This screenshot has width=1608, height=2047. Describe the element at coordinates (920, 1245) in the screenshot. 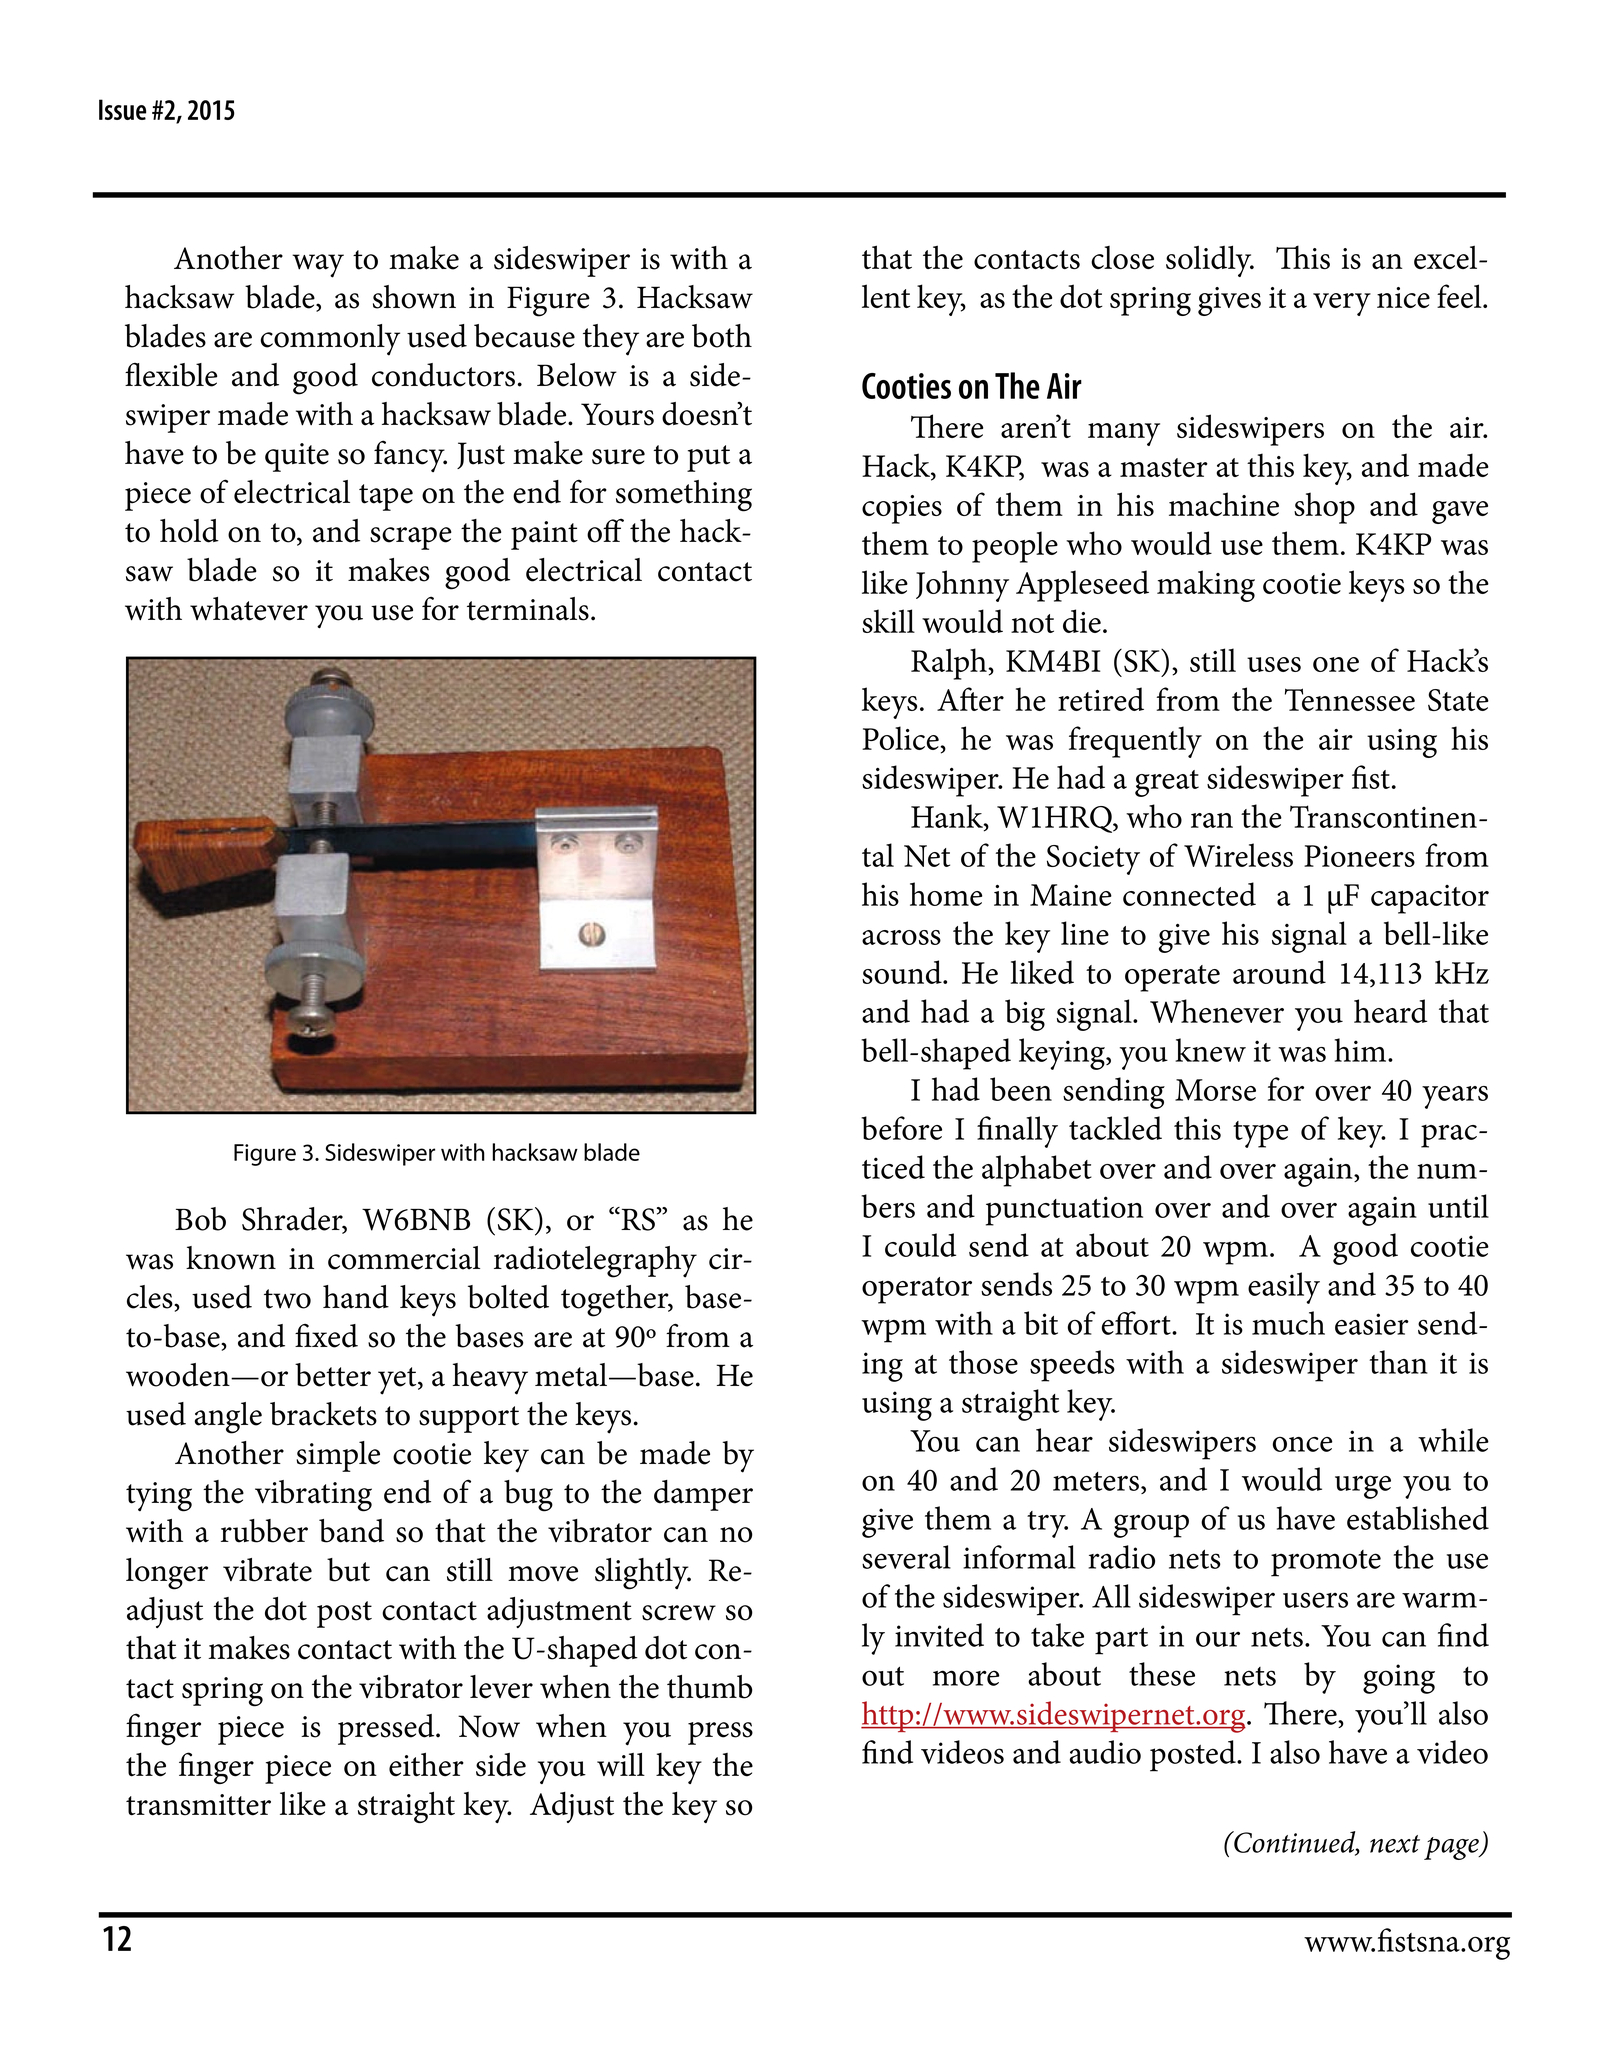

I see `could` at that location.
